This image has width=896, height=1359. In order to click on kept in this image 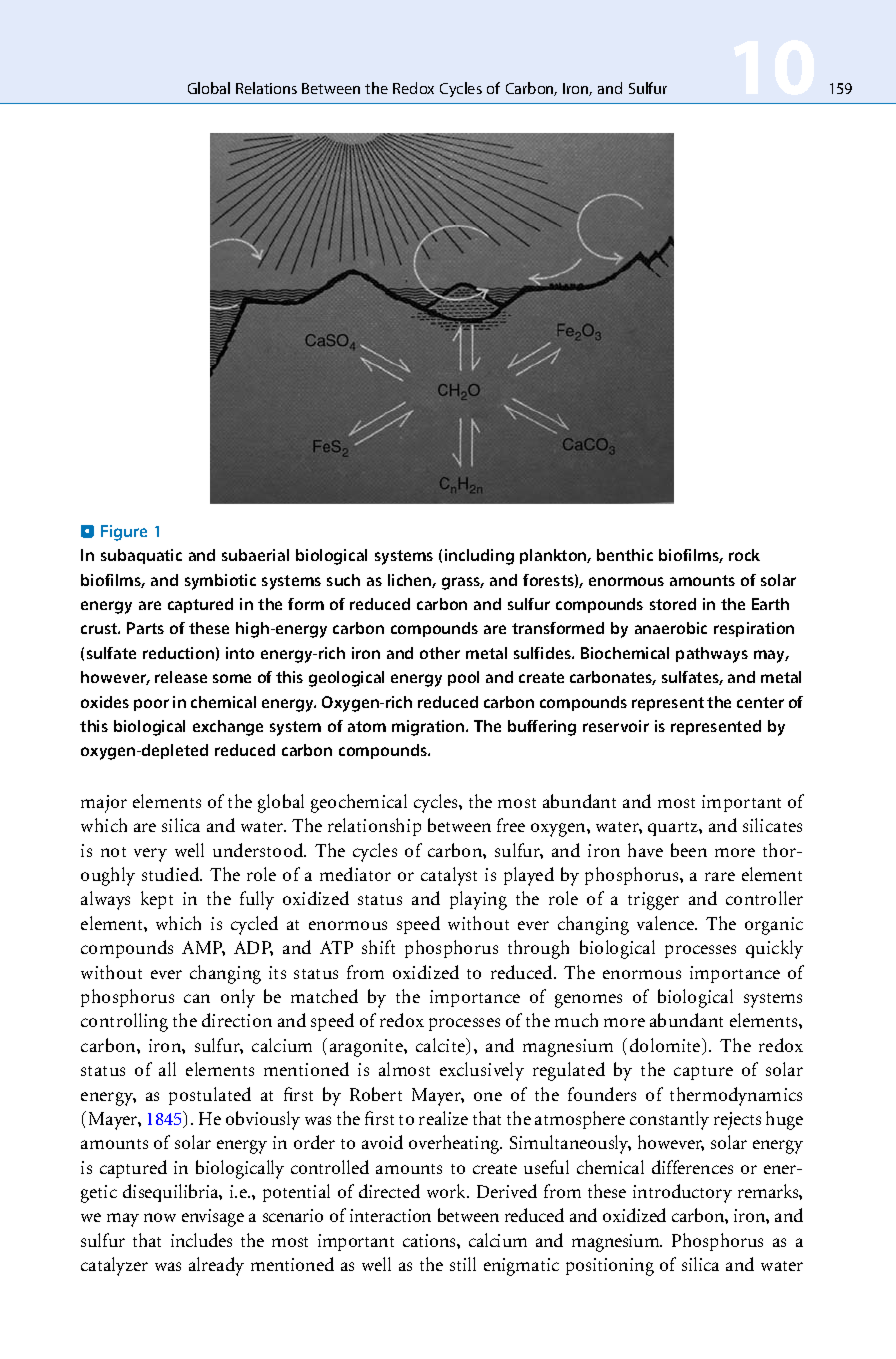, I will do `click(157, 900)`.
